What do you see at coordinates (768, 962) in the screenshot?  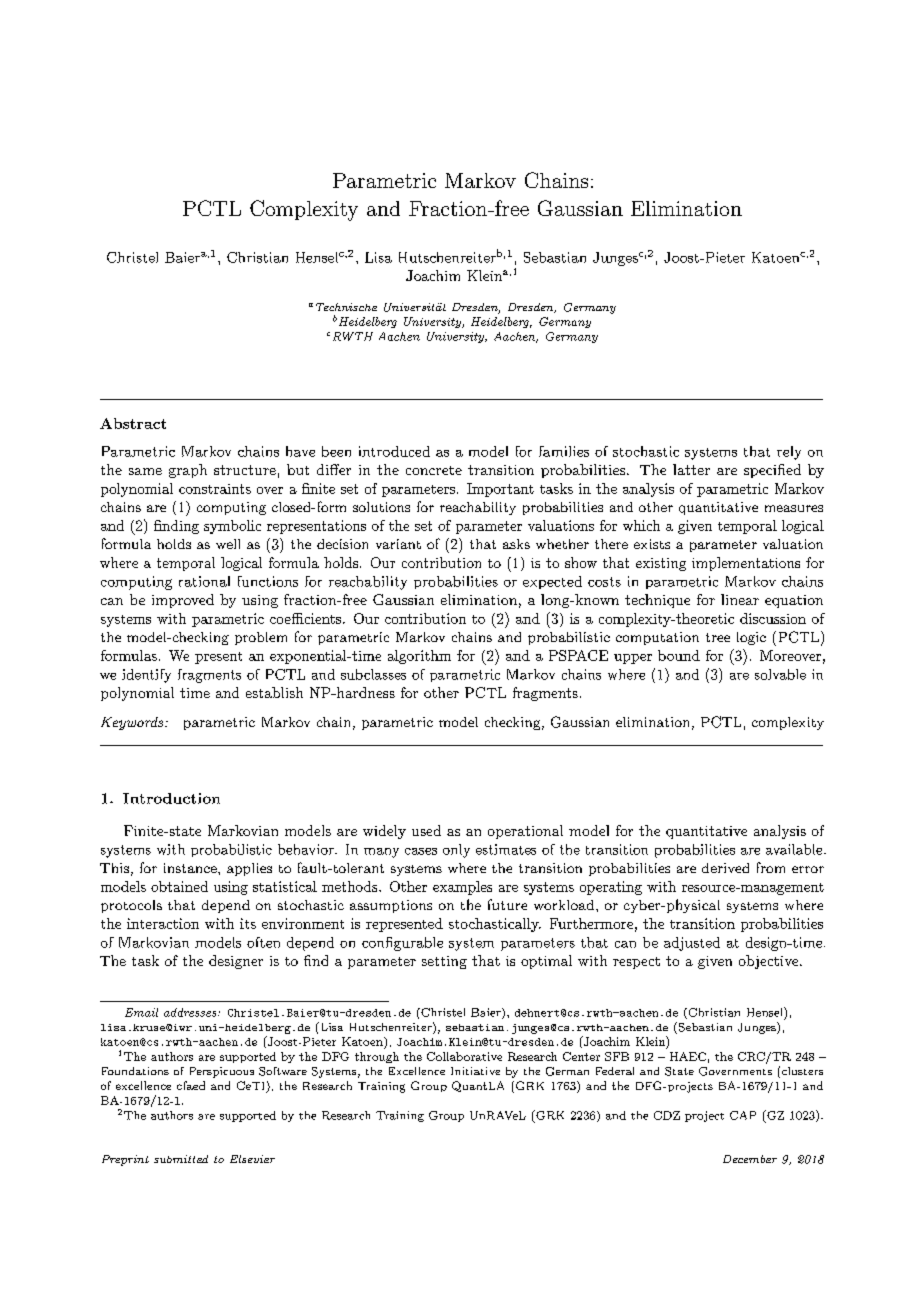 I see `objective` at bounding box center [768, 962].
